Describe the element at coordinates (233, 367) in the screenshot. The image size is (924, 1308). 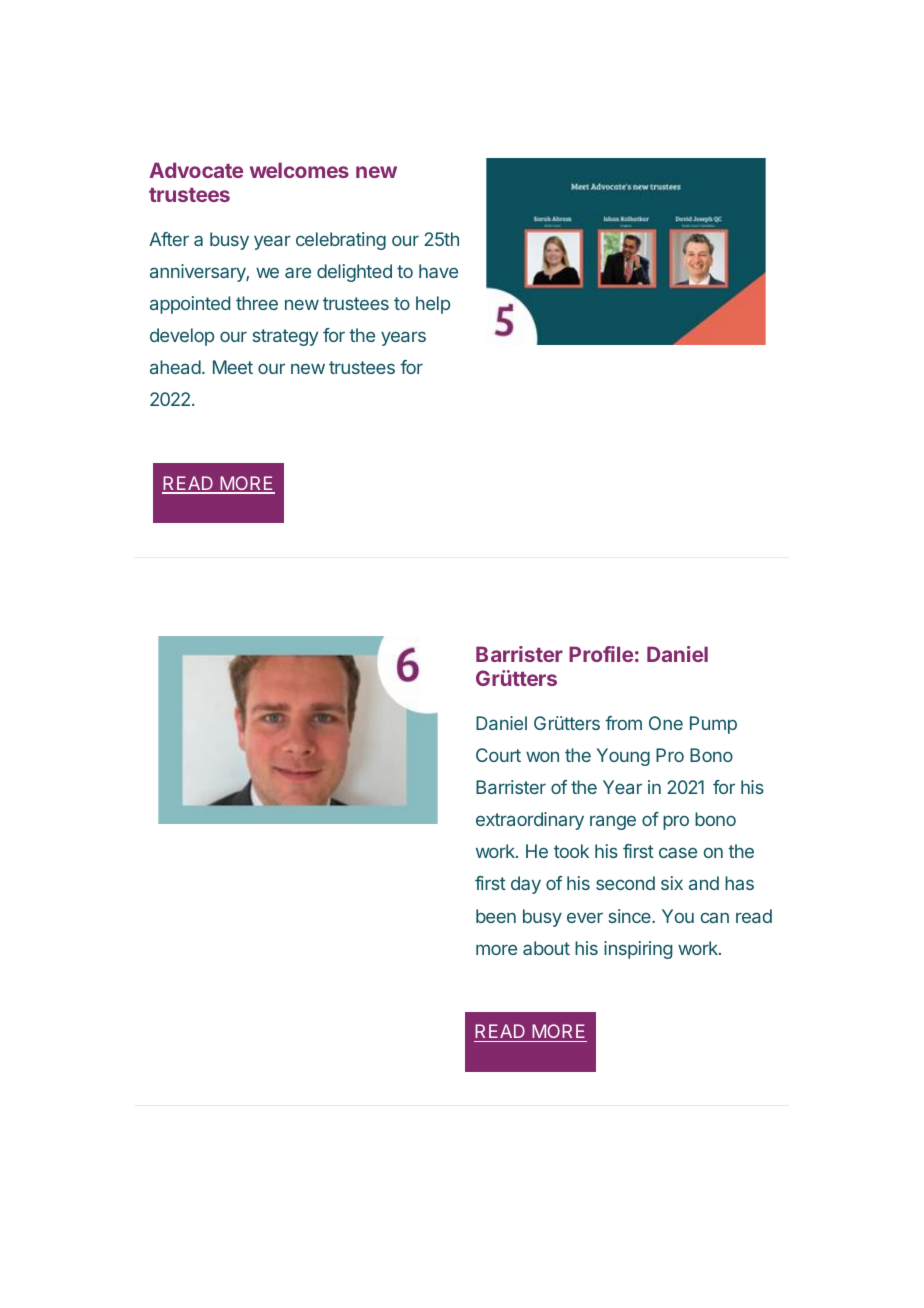
I see `Meet` at that location.
